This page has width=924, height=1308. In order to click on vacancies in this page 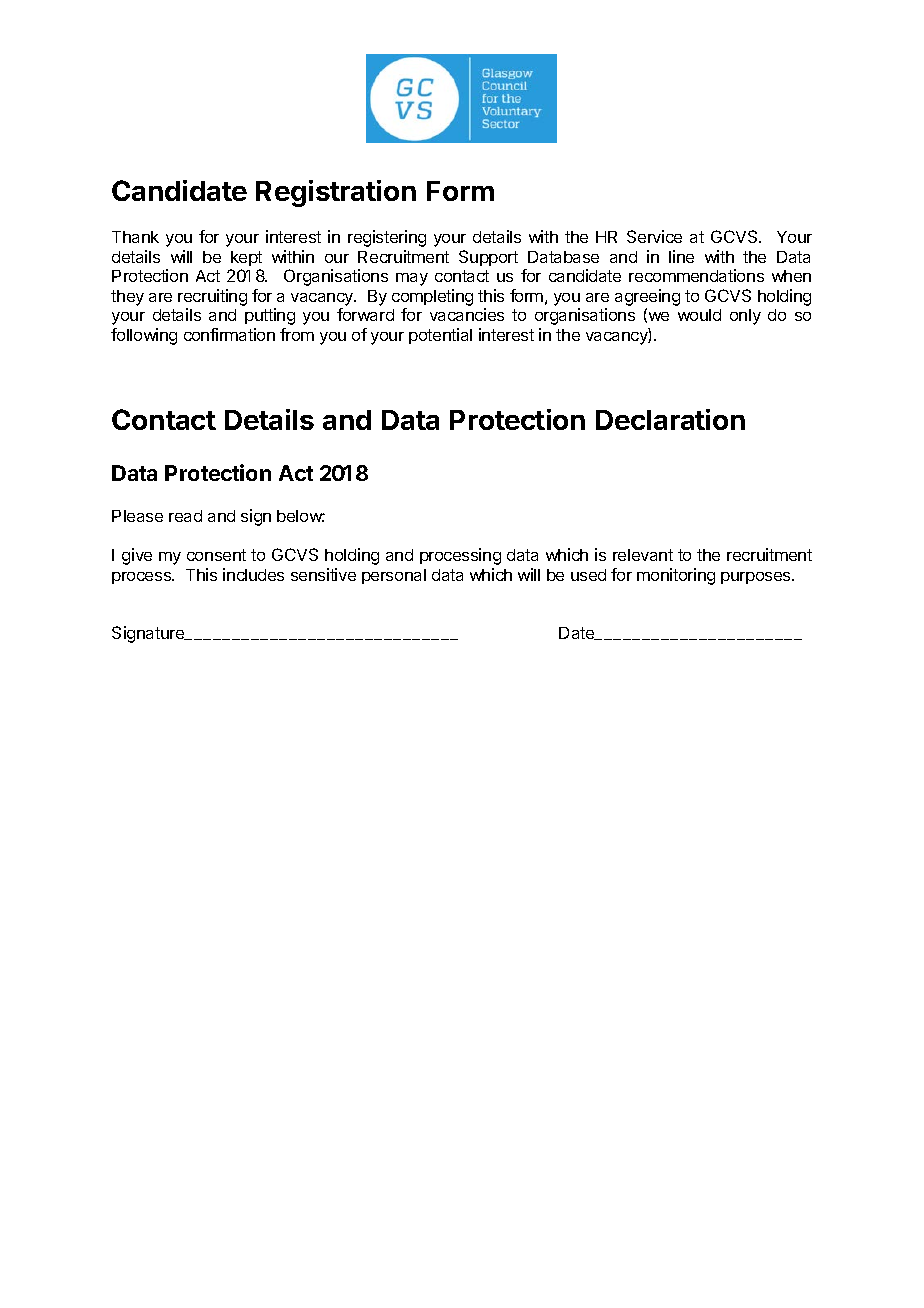, I will do `click(467, 314)`.
